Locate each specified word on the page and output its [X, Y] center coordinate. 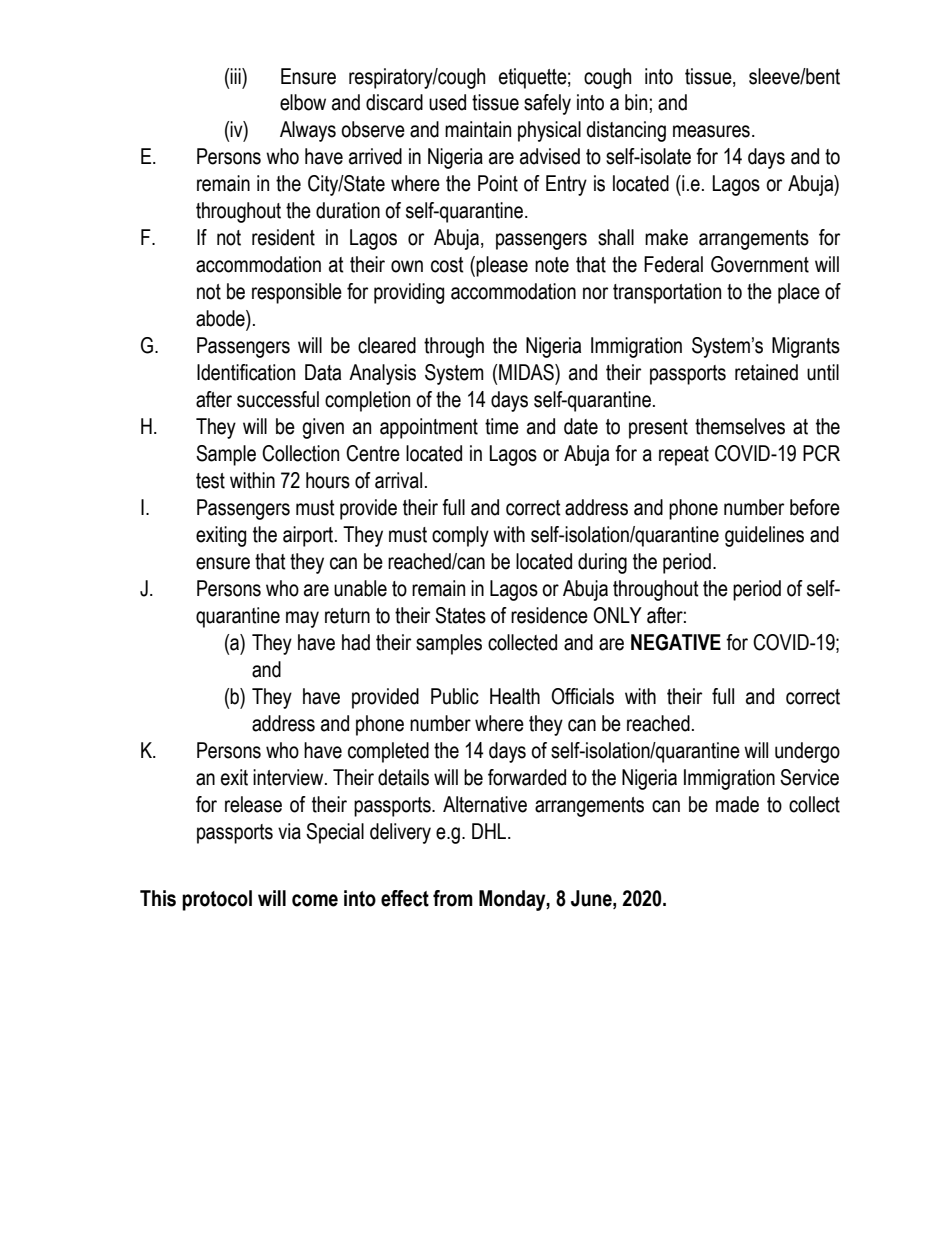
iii [236, 76]
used [447, 102]
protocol [217, 900]
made [737, 804]
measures [711, 131]
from [453, 898]
